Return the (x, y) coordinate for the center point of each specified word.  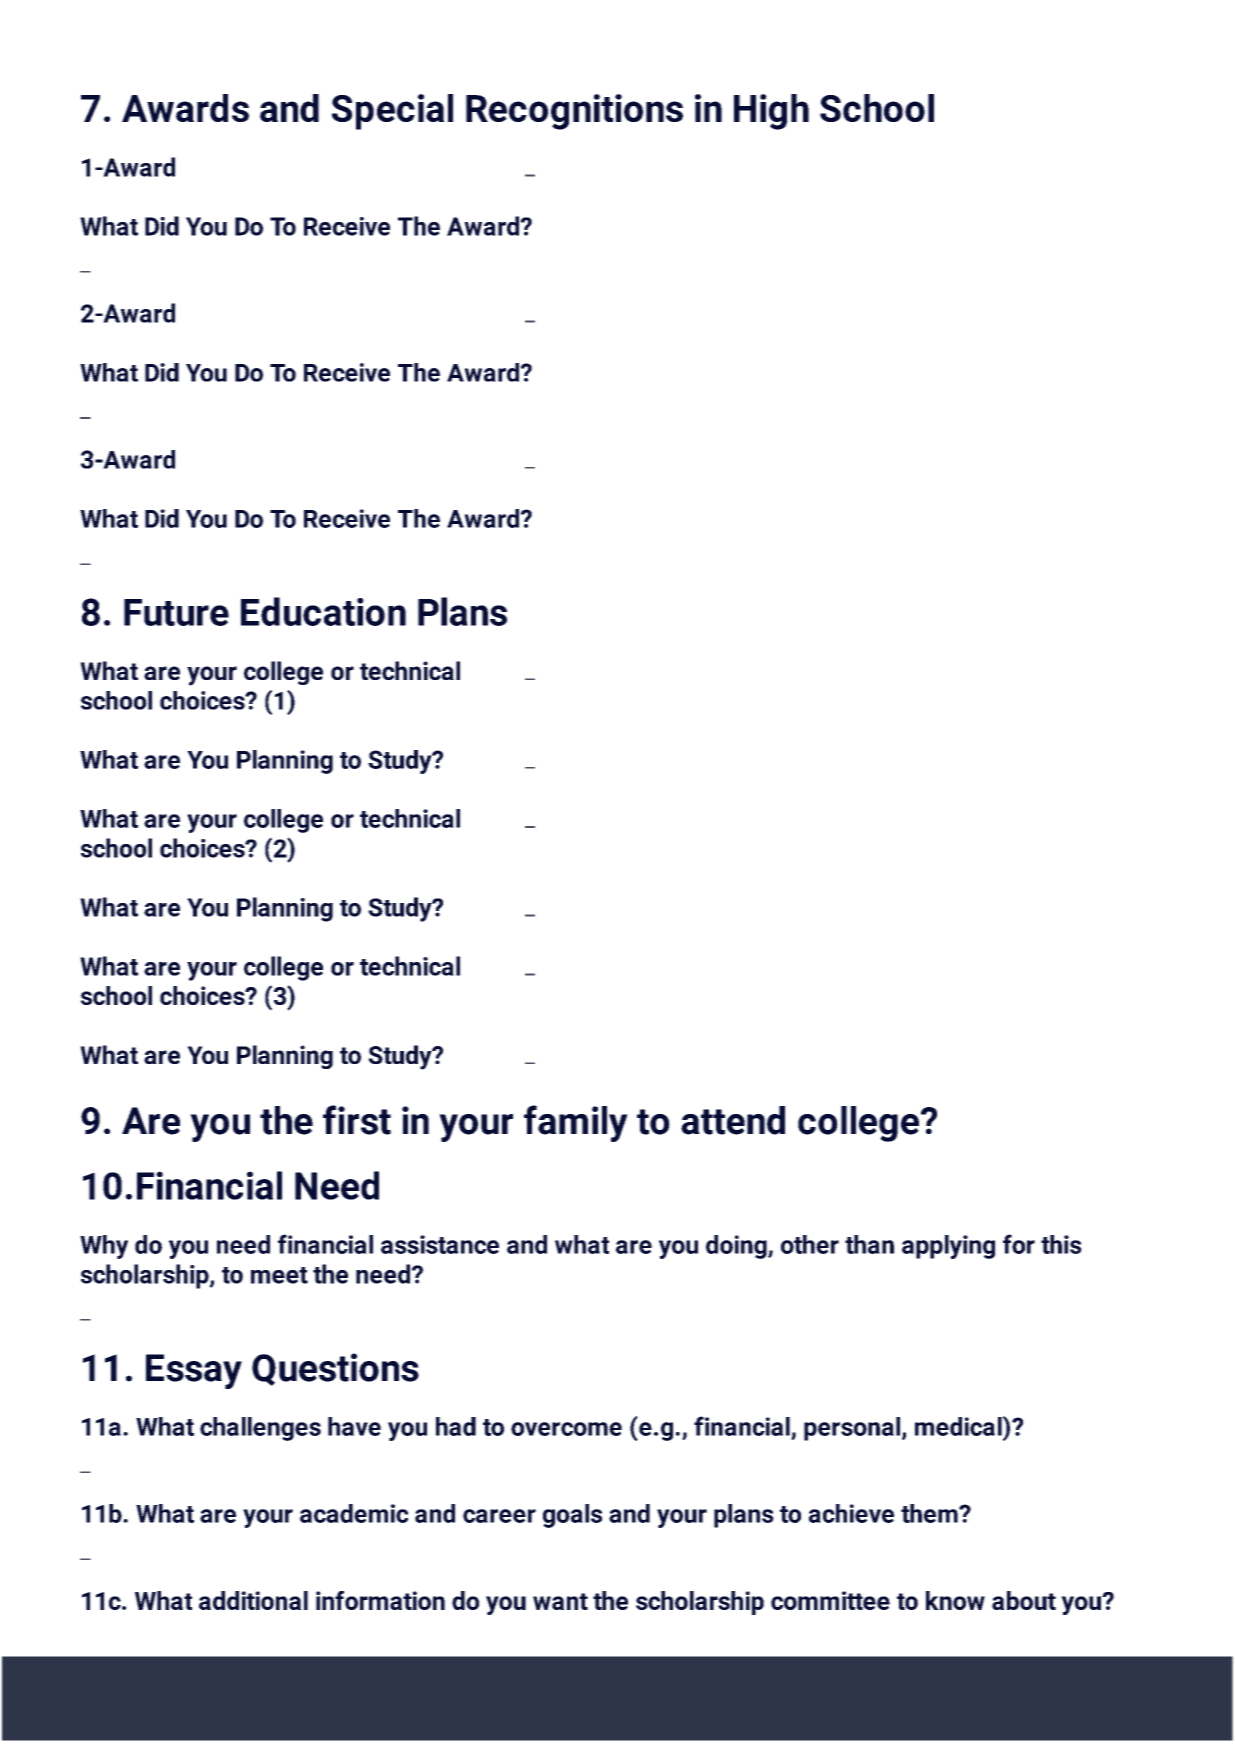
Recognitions (574, 112)
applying (948, 1247)
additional (253, 1600)
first (357, 1120)
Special (392, 112)
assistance (440, 1244)
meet (279, 1275)
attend (733, 1120)
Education (323, 611)
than (869, 1244)
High (771, 112)
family (576, 1123)
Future (176, 612)
